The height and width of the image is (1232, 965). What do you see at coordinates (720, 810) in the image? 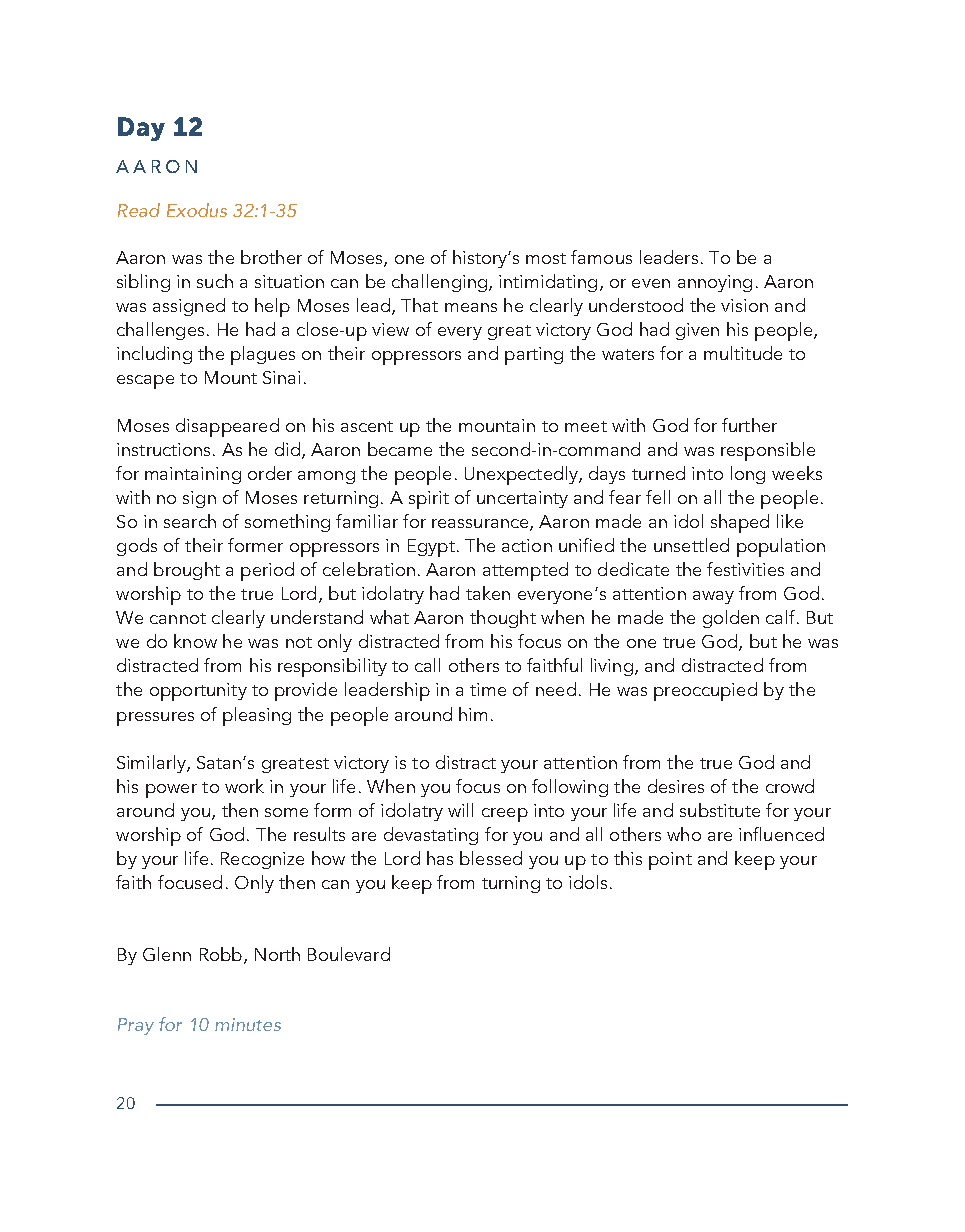
I see `substitute` at bounding box center [720, 810].
